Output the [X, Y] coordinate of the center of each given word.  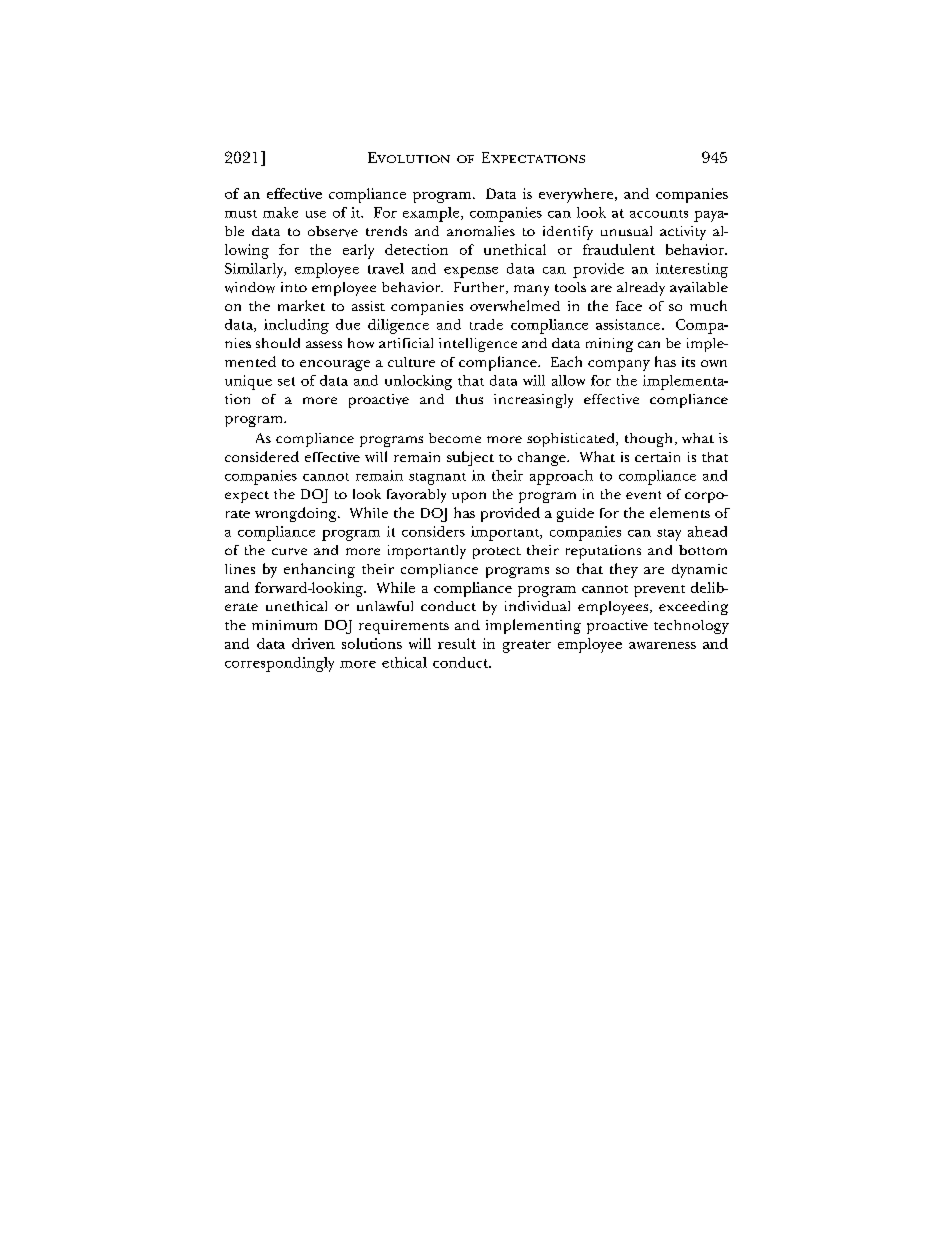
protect [497, 553]
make [280, 212]
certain [657, 457]
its [688, 362]
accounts [659, 214]
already [641, 289]
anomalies [481, 231]
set [286, 381]
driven [313, 643]
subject [470, 458]
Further [480, 288]
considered [262, 456]
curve [289, 551]
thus [469, 399]
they [624, 570]
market [301, 305]
